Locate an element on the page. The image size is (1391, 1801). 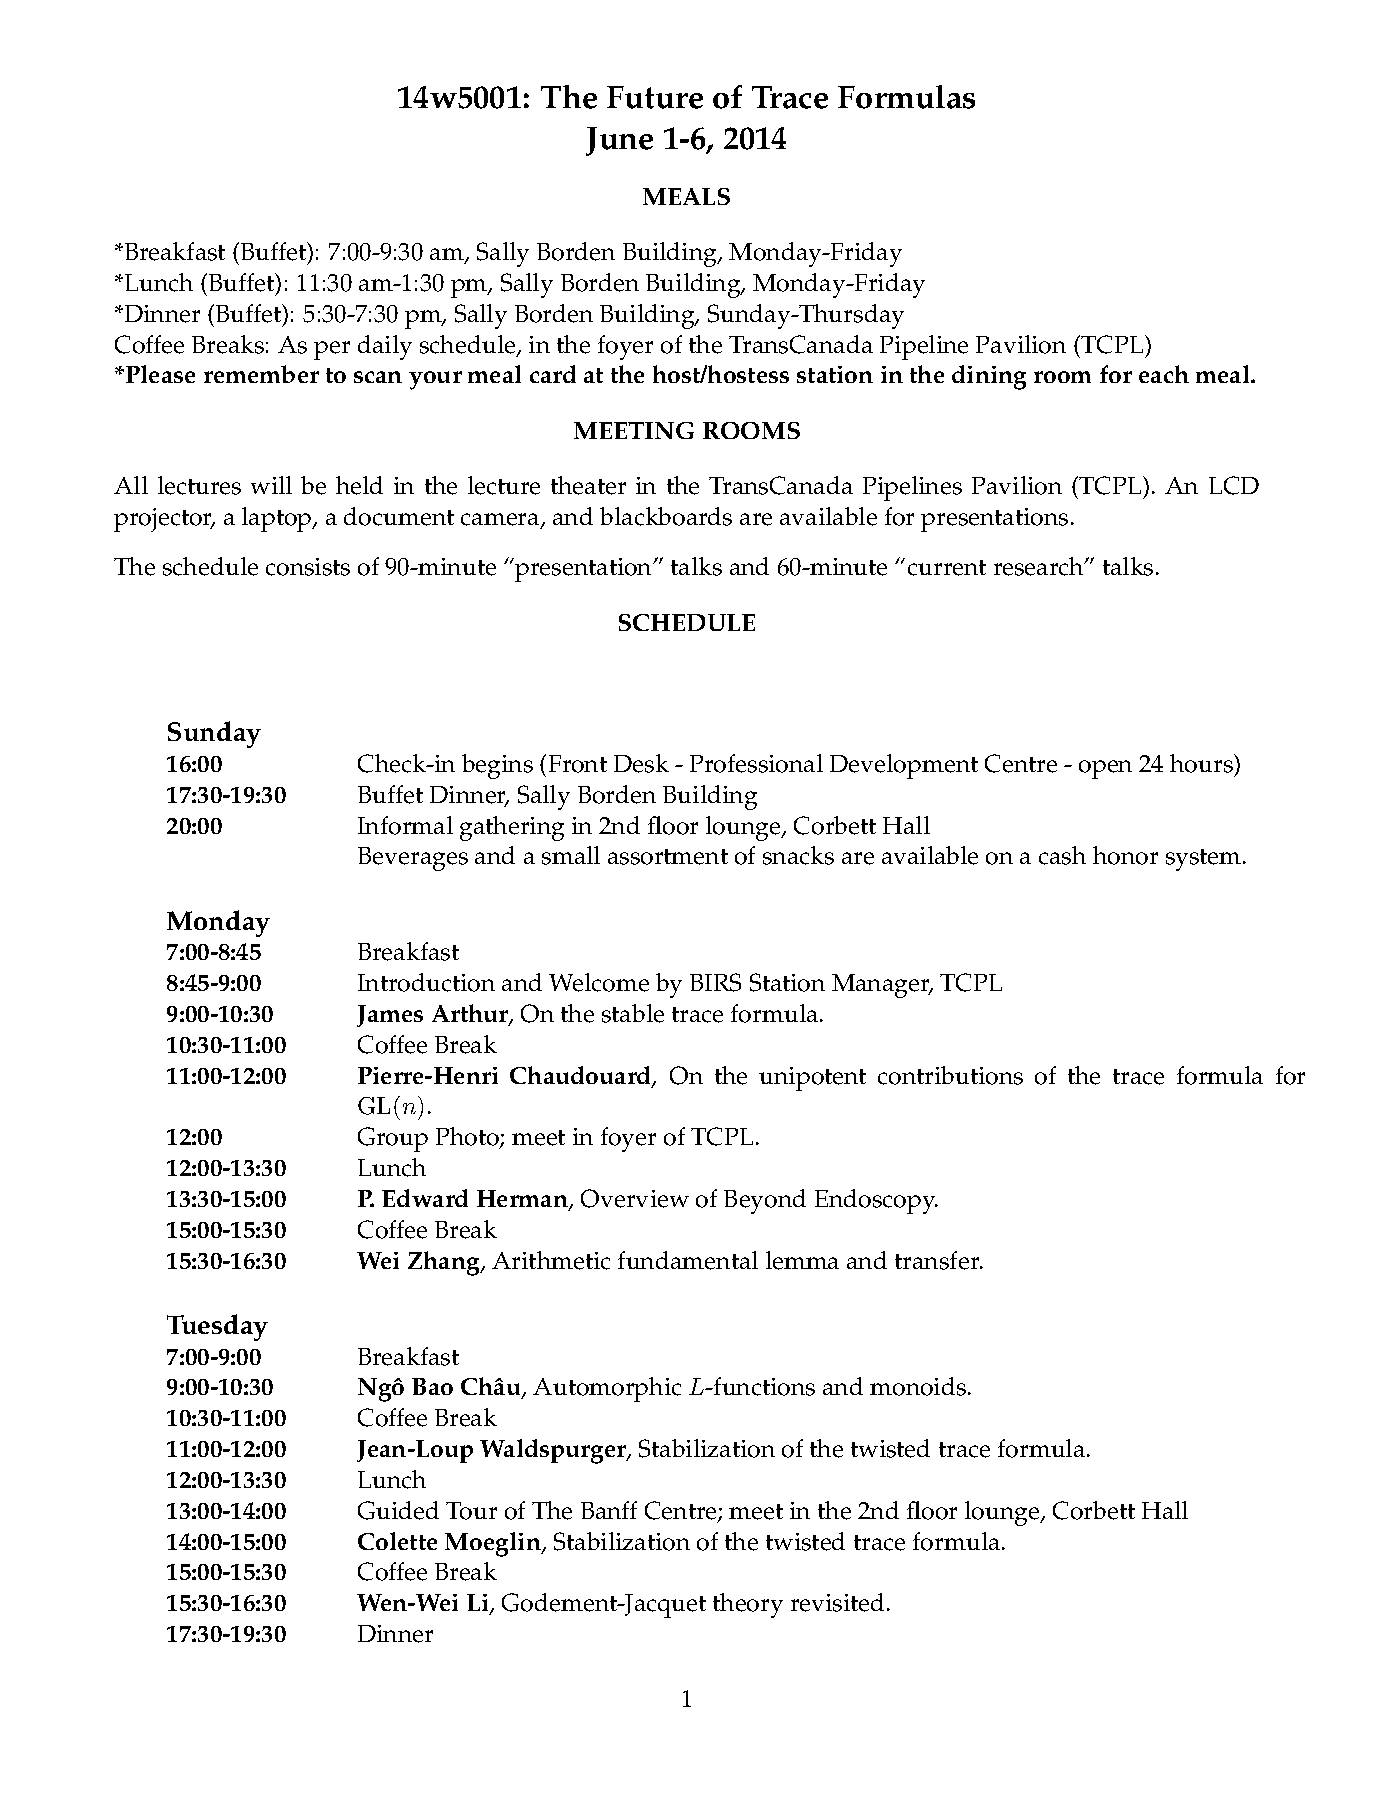
honor is located at coordinates (1125, 855).
